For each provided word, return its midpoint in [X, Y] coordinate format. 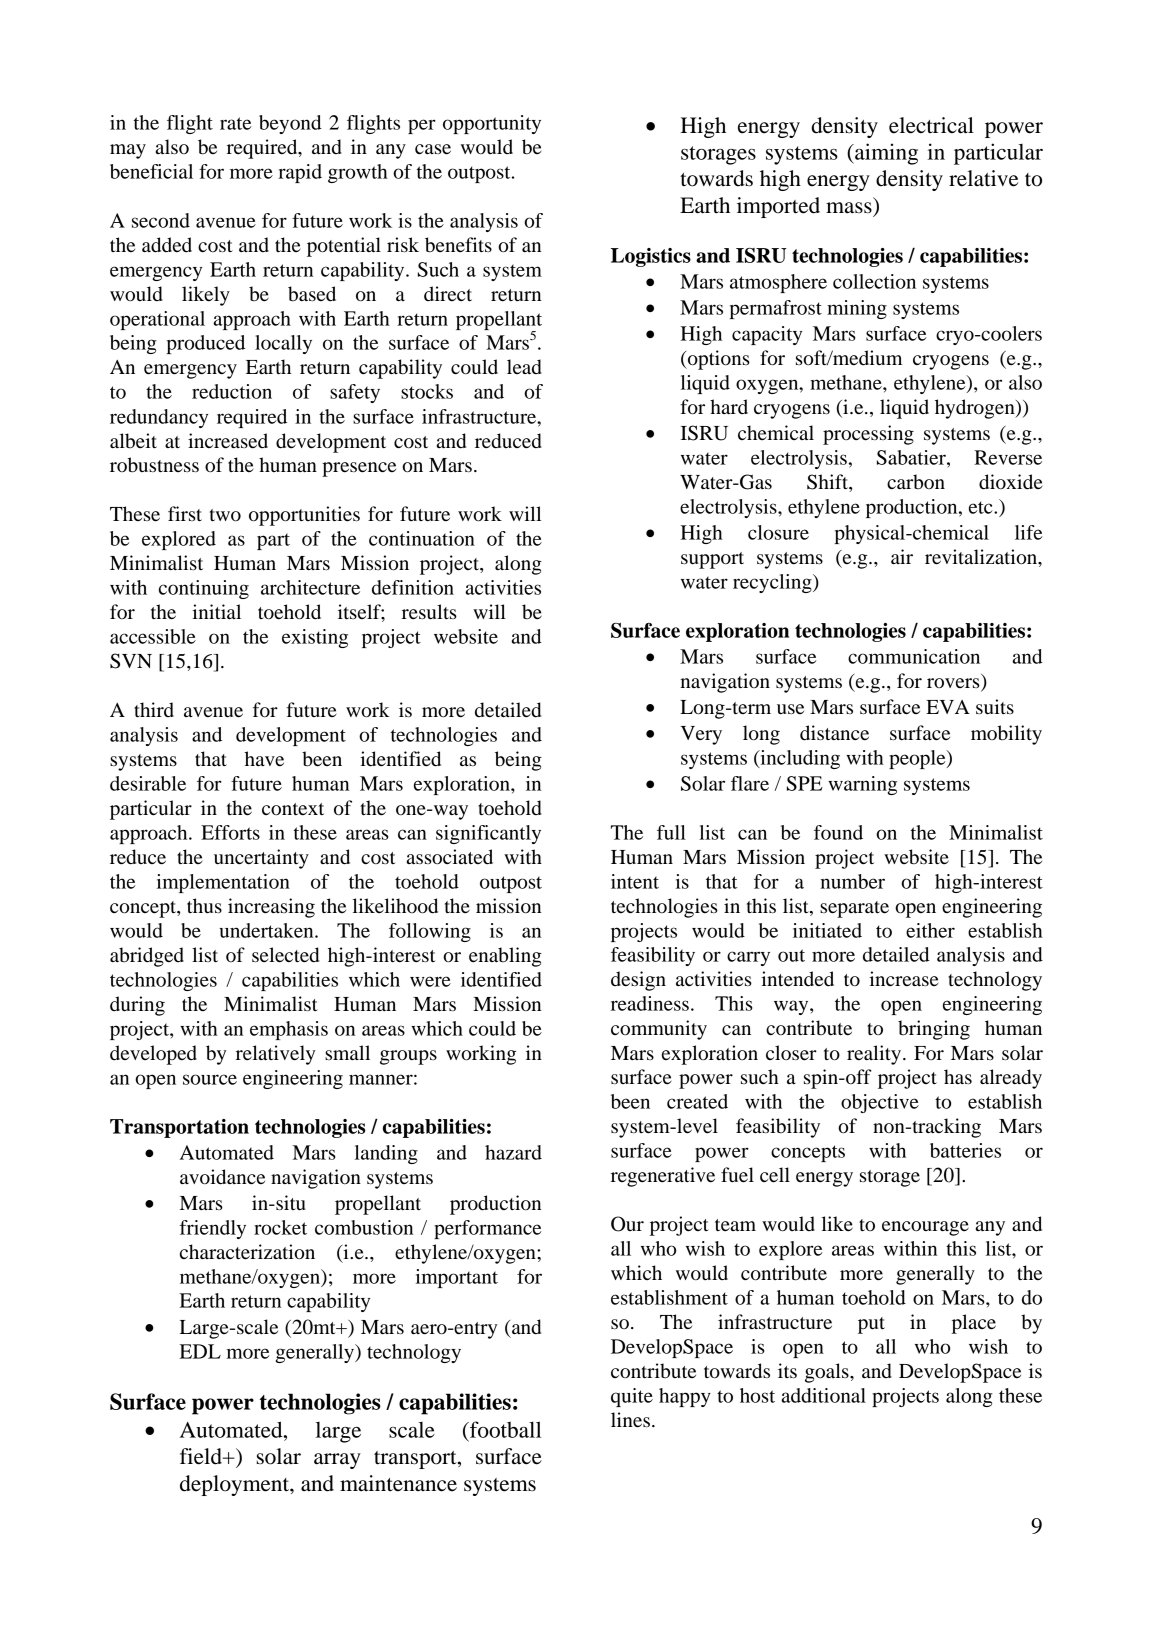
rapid [300, 173]
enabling [505, 957]
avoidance [222, 1177]
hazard [513, 1152]
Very [701, 735]
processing [868, 435]
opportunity [492, 124]
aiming [885, 154]
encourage [925, 1228]
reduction [232, 391]
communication [914, 656]
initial [216, 611]
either [930, 930]
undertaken [267, 930]
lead [524, 367]
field [202, 1456]
